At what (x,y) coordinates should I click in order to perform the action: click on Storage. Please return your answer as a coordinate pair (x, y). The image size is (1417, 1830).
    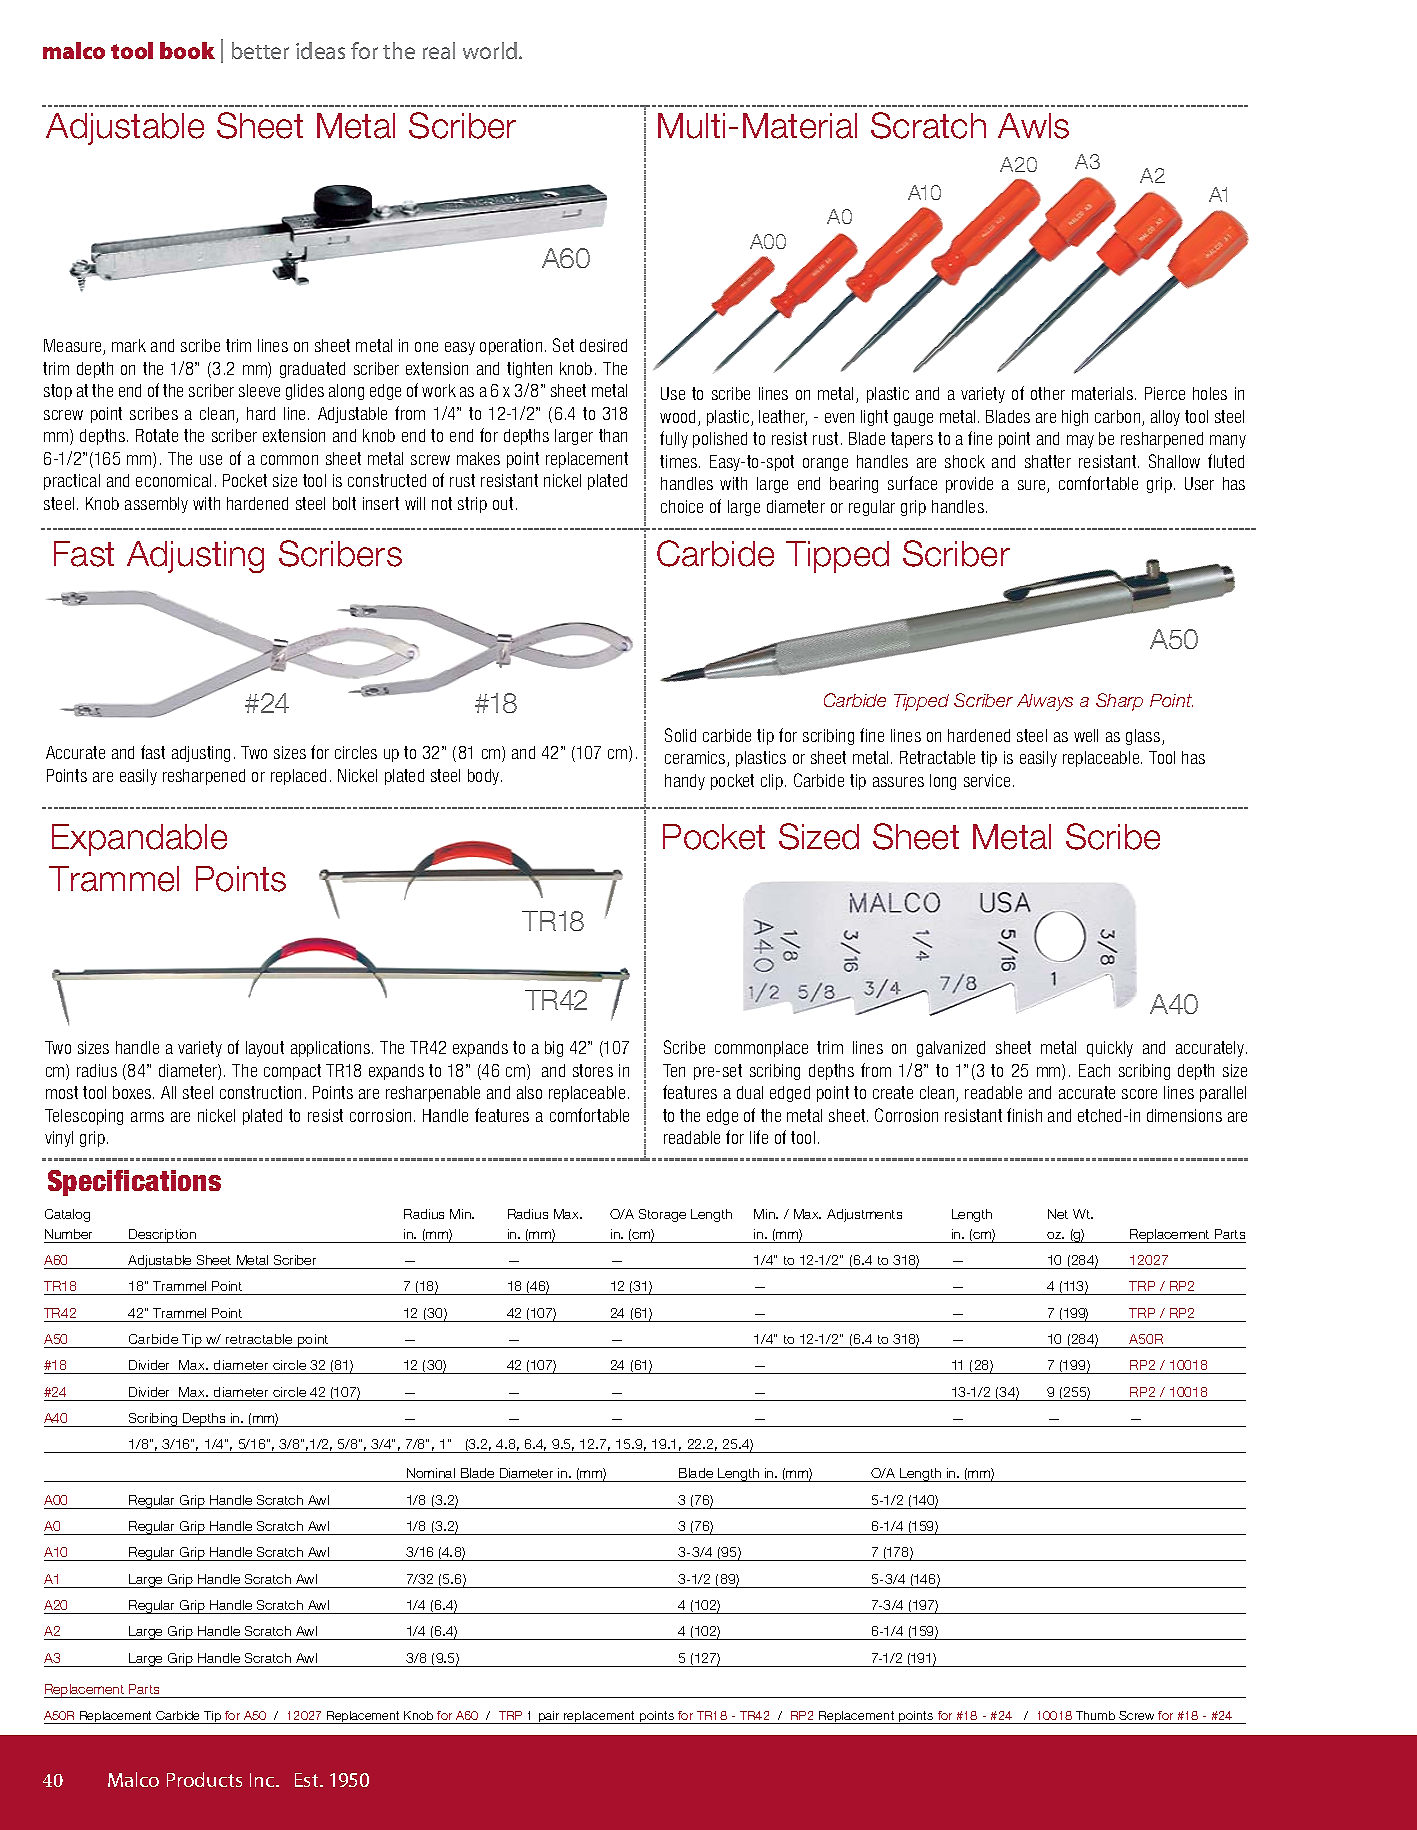
    Looking at the image, I should click on (662, 1215).
